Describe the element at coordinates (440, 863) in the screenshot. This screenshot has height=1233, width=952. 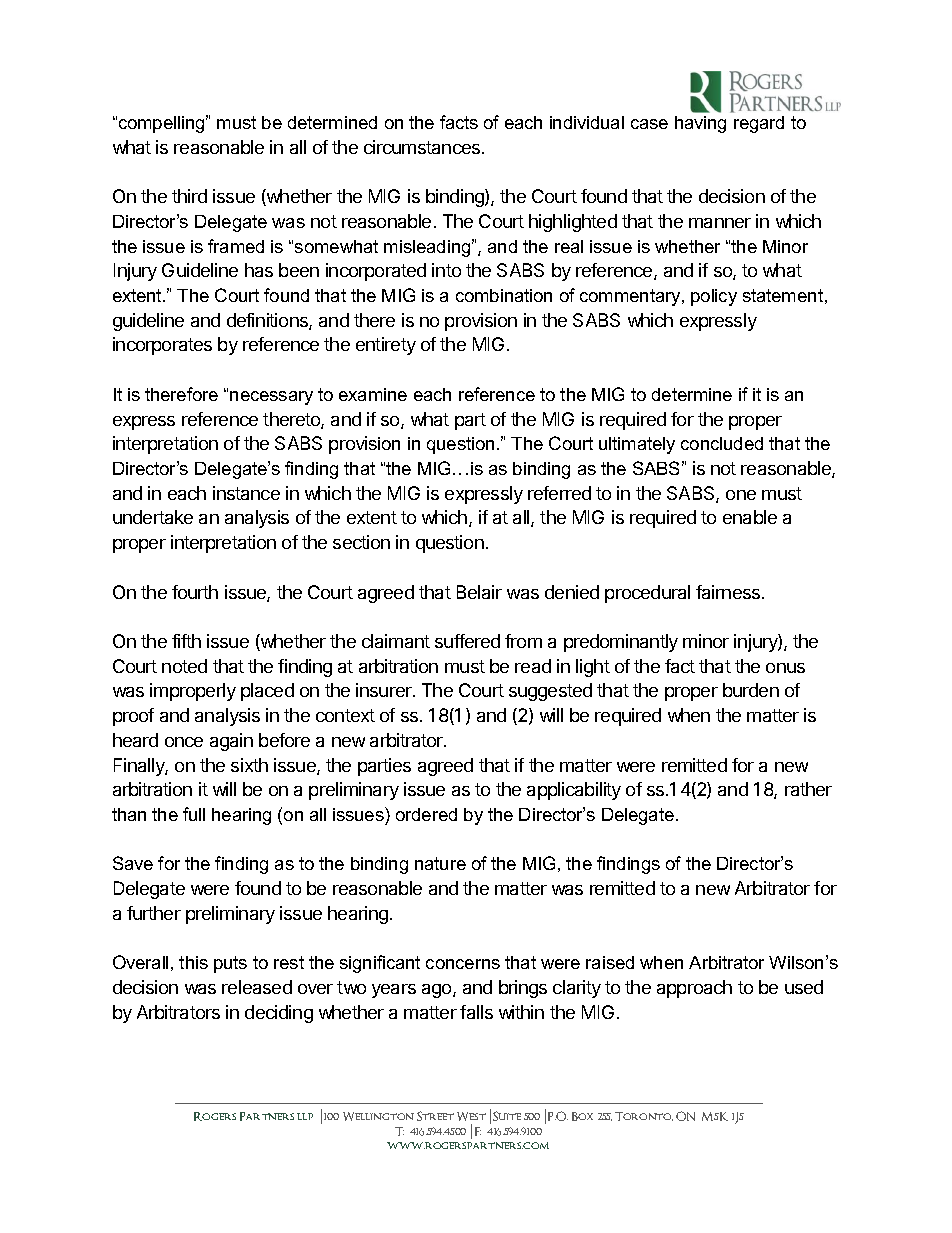
I see `nature` at that location.
